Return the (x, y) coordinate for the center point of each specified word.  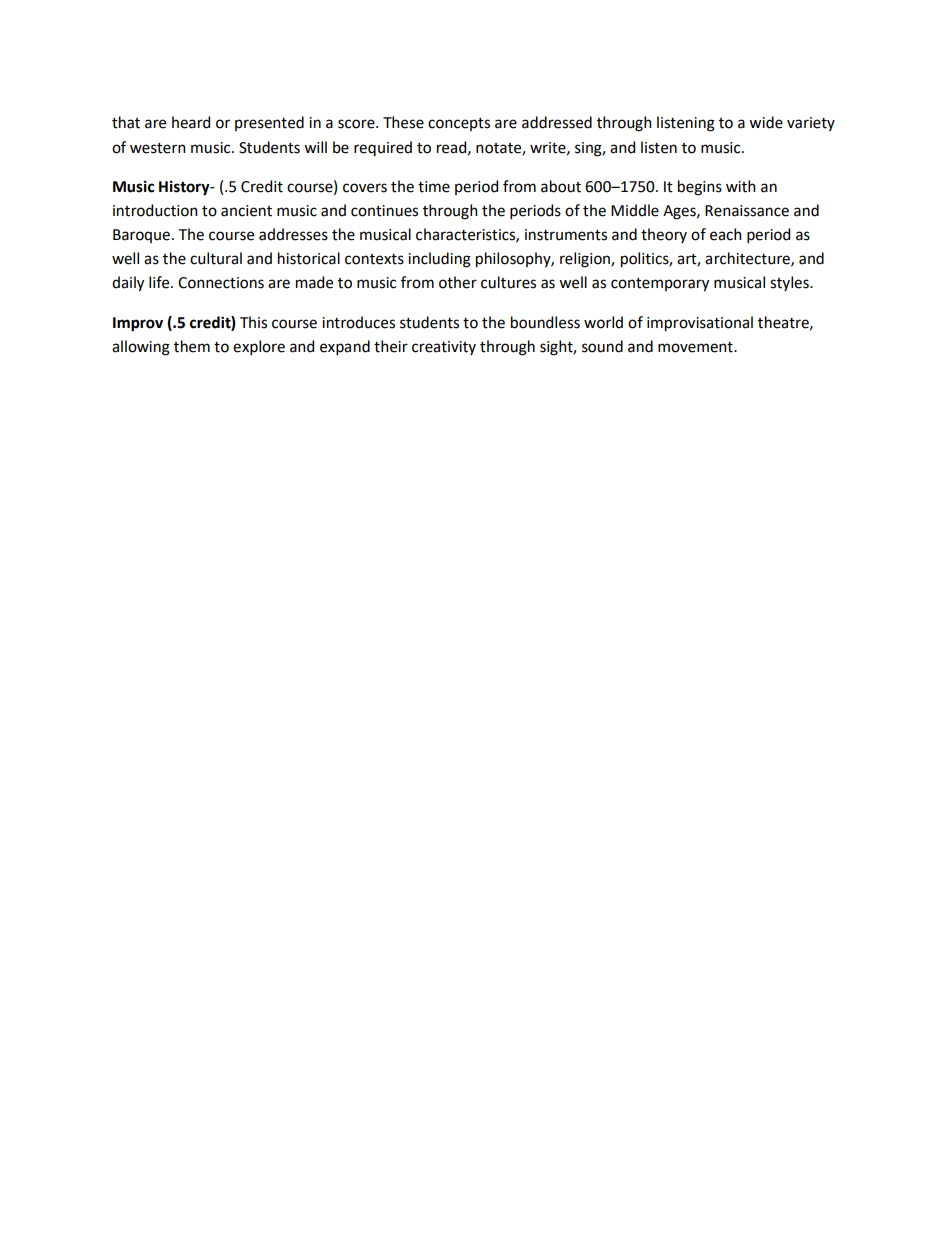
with (741, 186)
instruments (566, 235)
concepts (459, 124)
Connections (221, 283)
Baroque (141, 236)
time (434, 187)
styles (790, 283)
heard (191, 122)
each (726, 234)
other (458, 282)
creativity (444, 348)
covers (365, 188)
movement (696, 347)
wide (766, 122)
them (192, 346)
